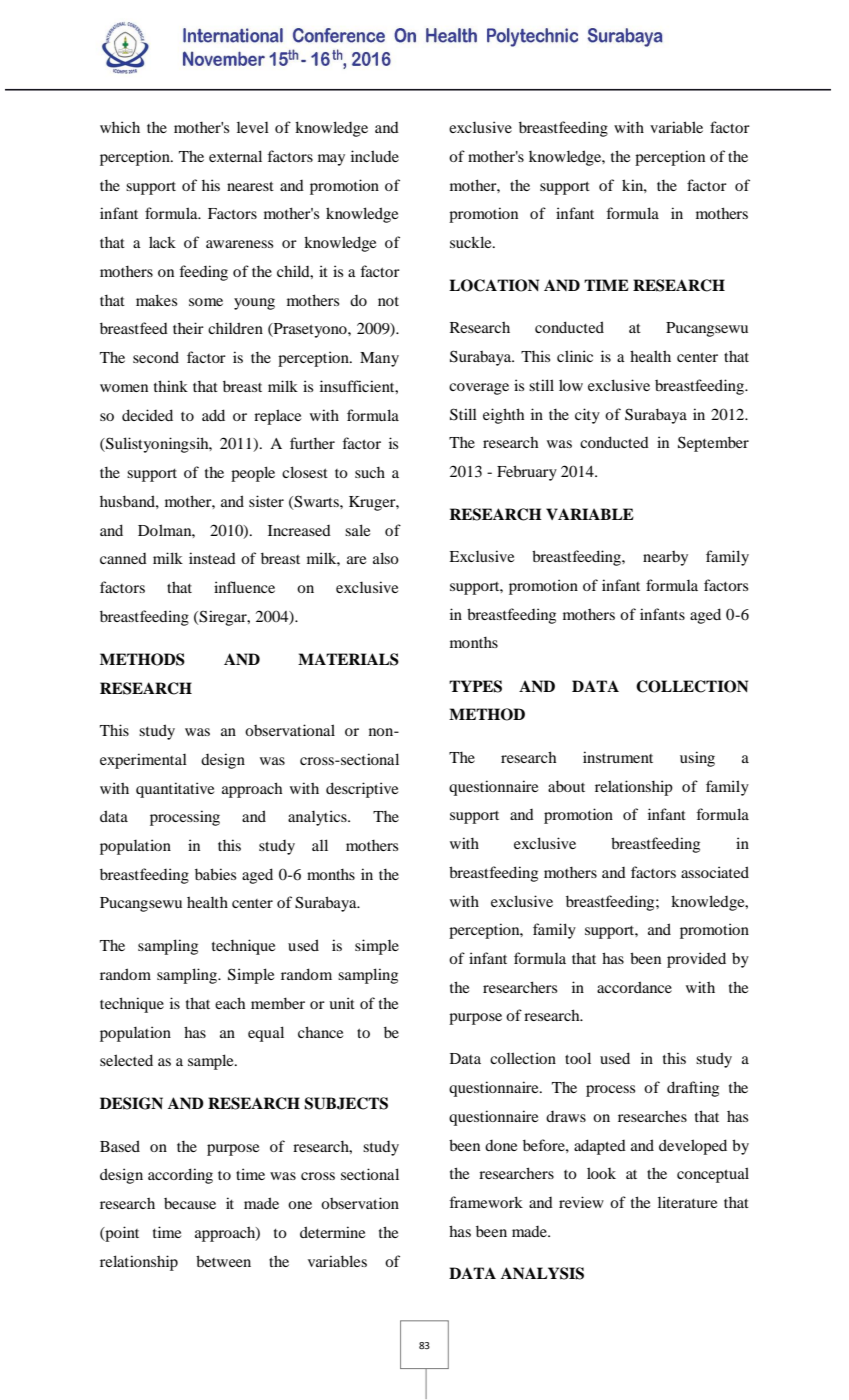  What do you see at coordinates (475, 686) in the image?
I see `TYPES` at bounding box center [475, 686].
